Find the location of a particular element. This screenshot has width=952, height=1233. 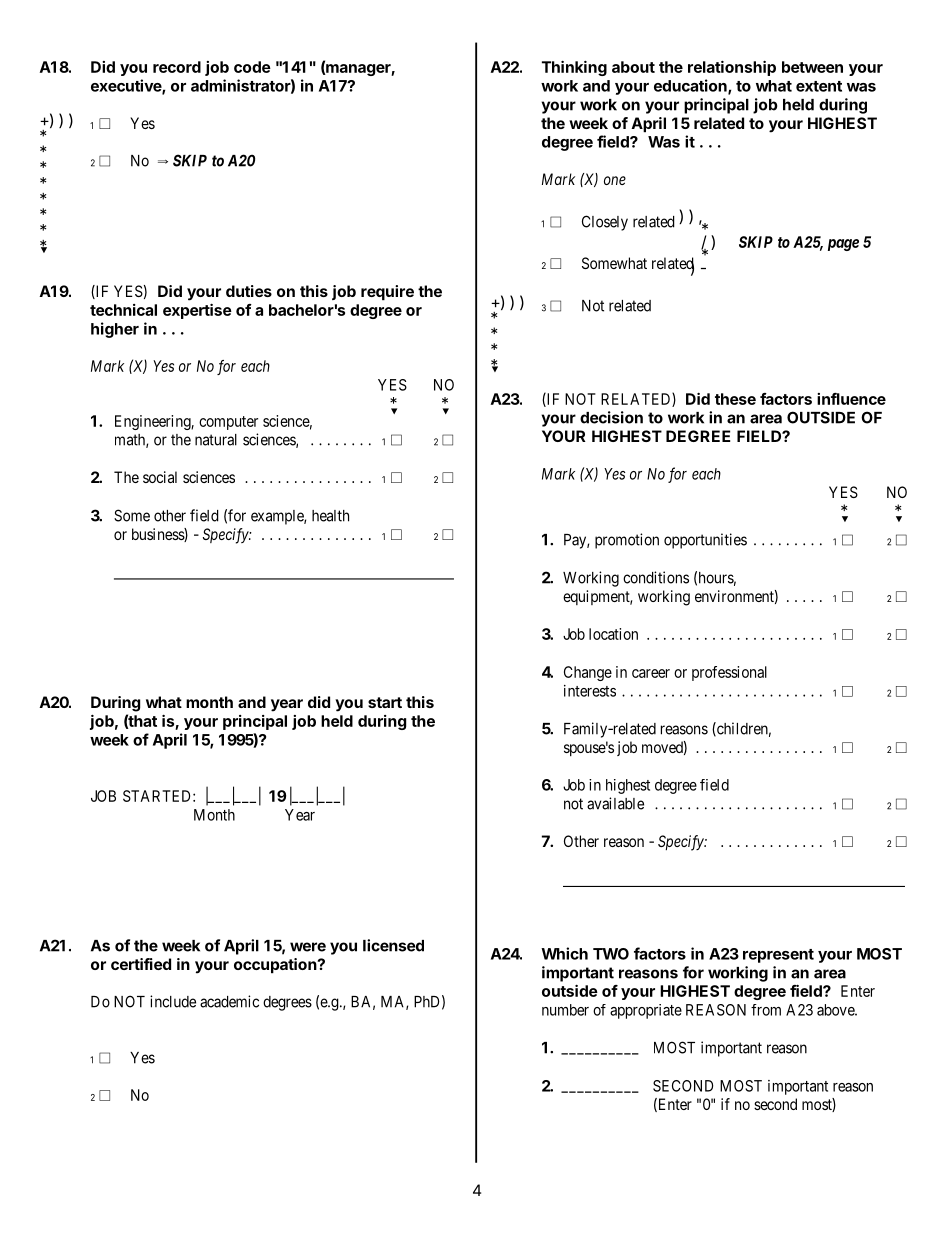

number is located at coordinates (565, 1010).
